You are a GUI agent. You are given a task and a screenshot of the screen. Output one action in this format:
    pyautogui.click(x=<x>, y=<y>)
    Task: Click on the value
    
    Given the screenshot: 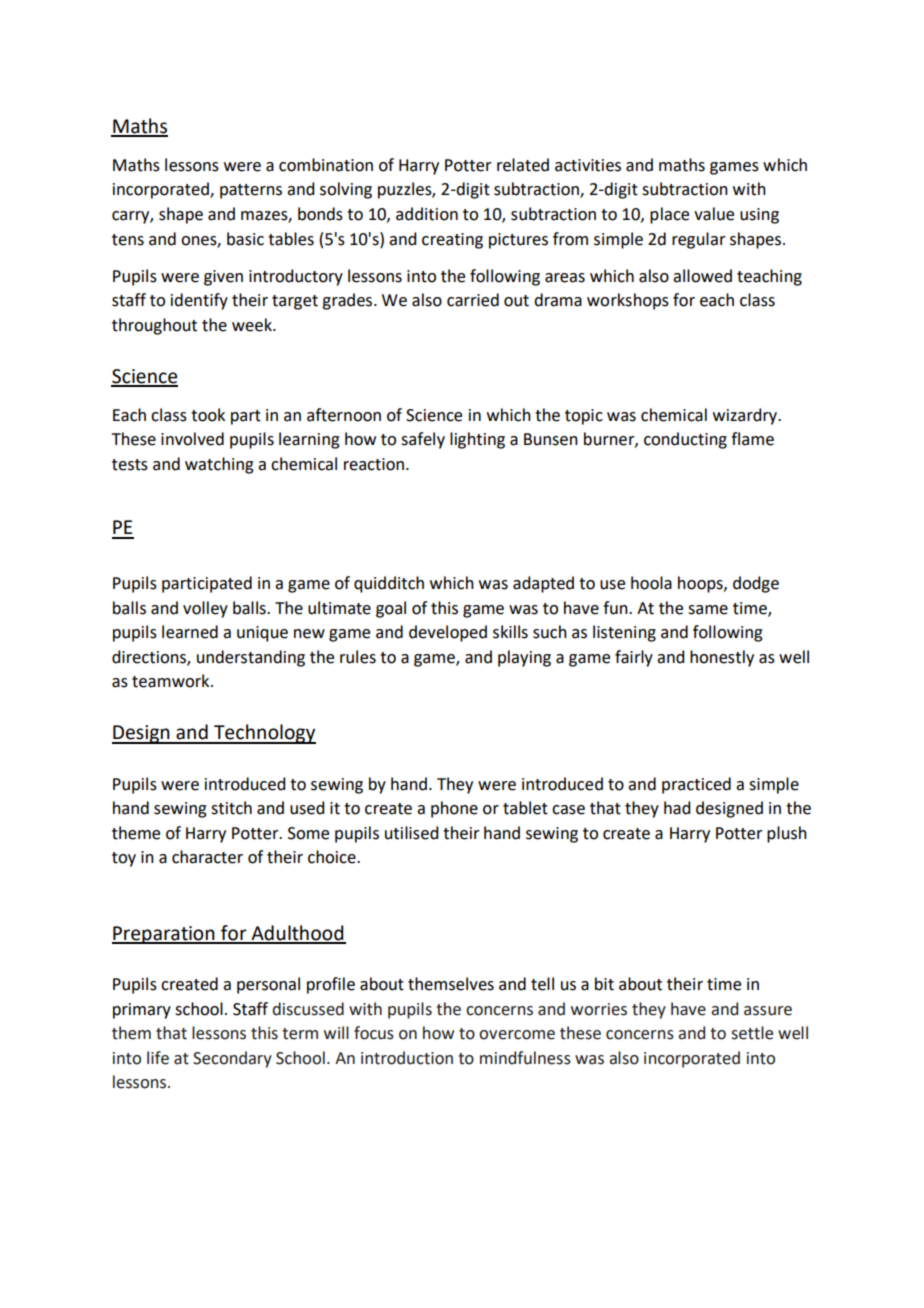 What is the action you would take?
    pyautogui.click(x=714, y=214)
